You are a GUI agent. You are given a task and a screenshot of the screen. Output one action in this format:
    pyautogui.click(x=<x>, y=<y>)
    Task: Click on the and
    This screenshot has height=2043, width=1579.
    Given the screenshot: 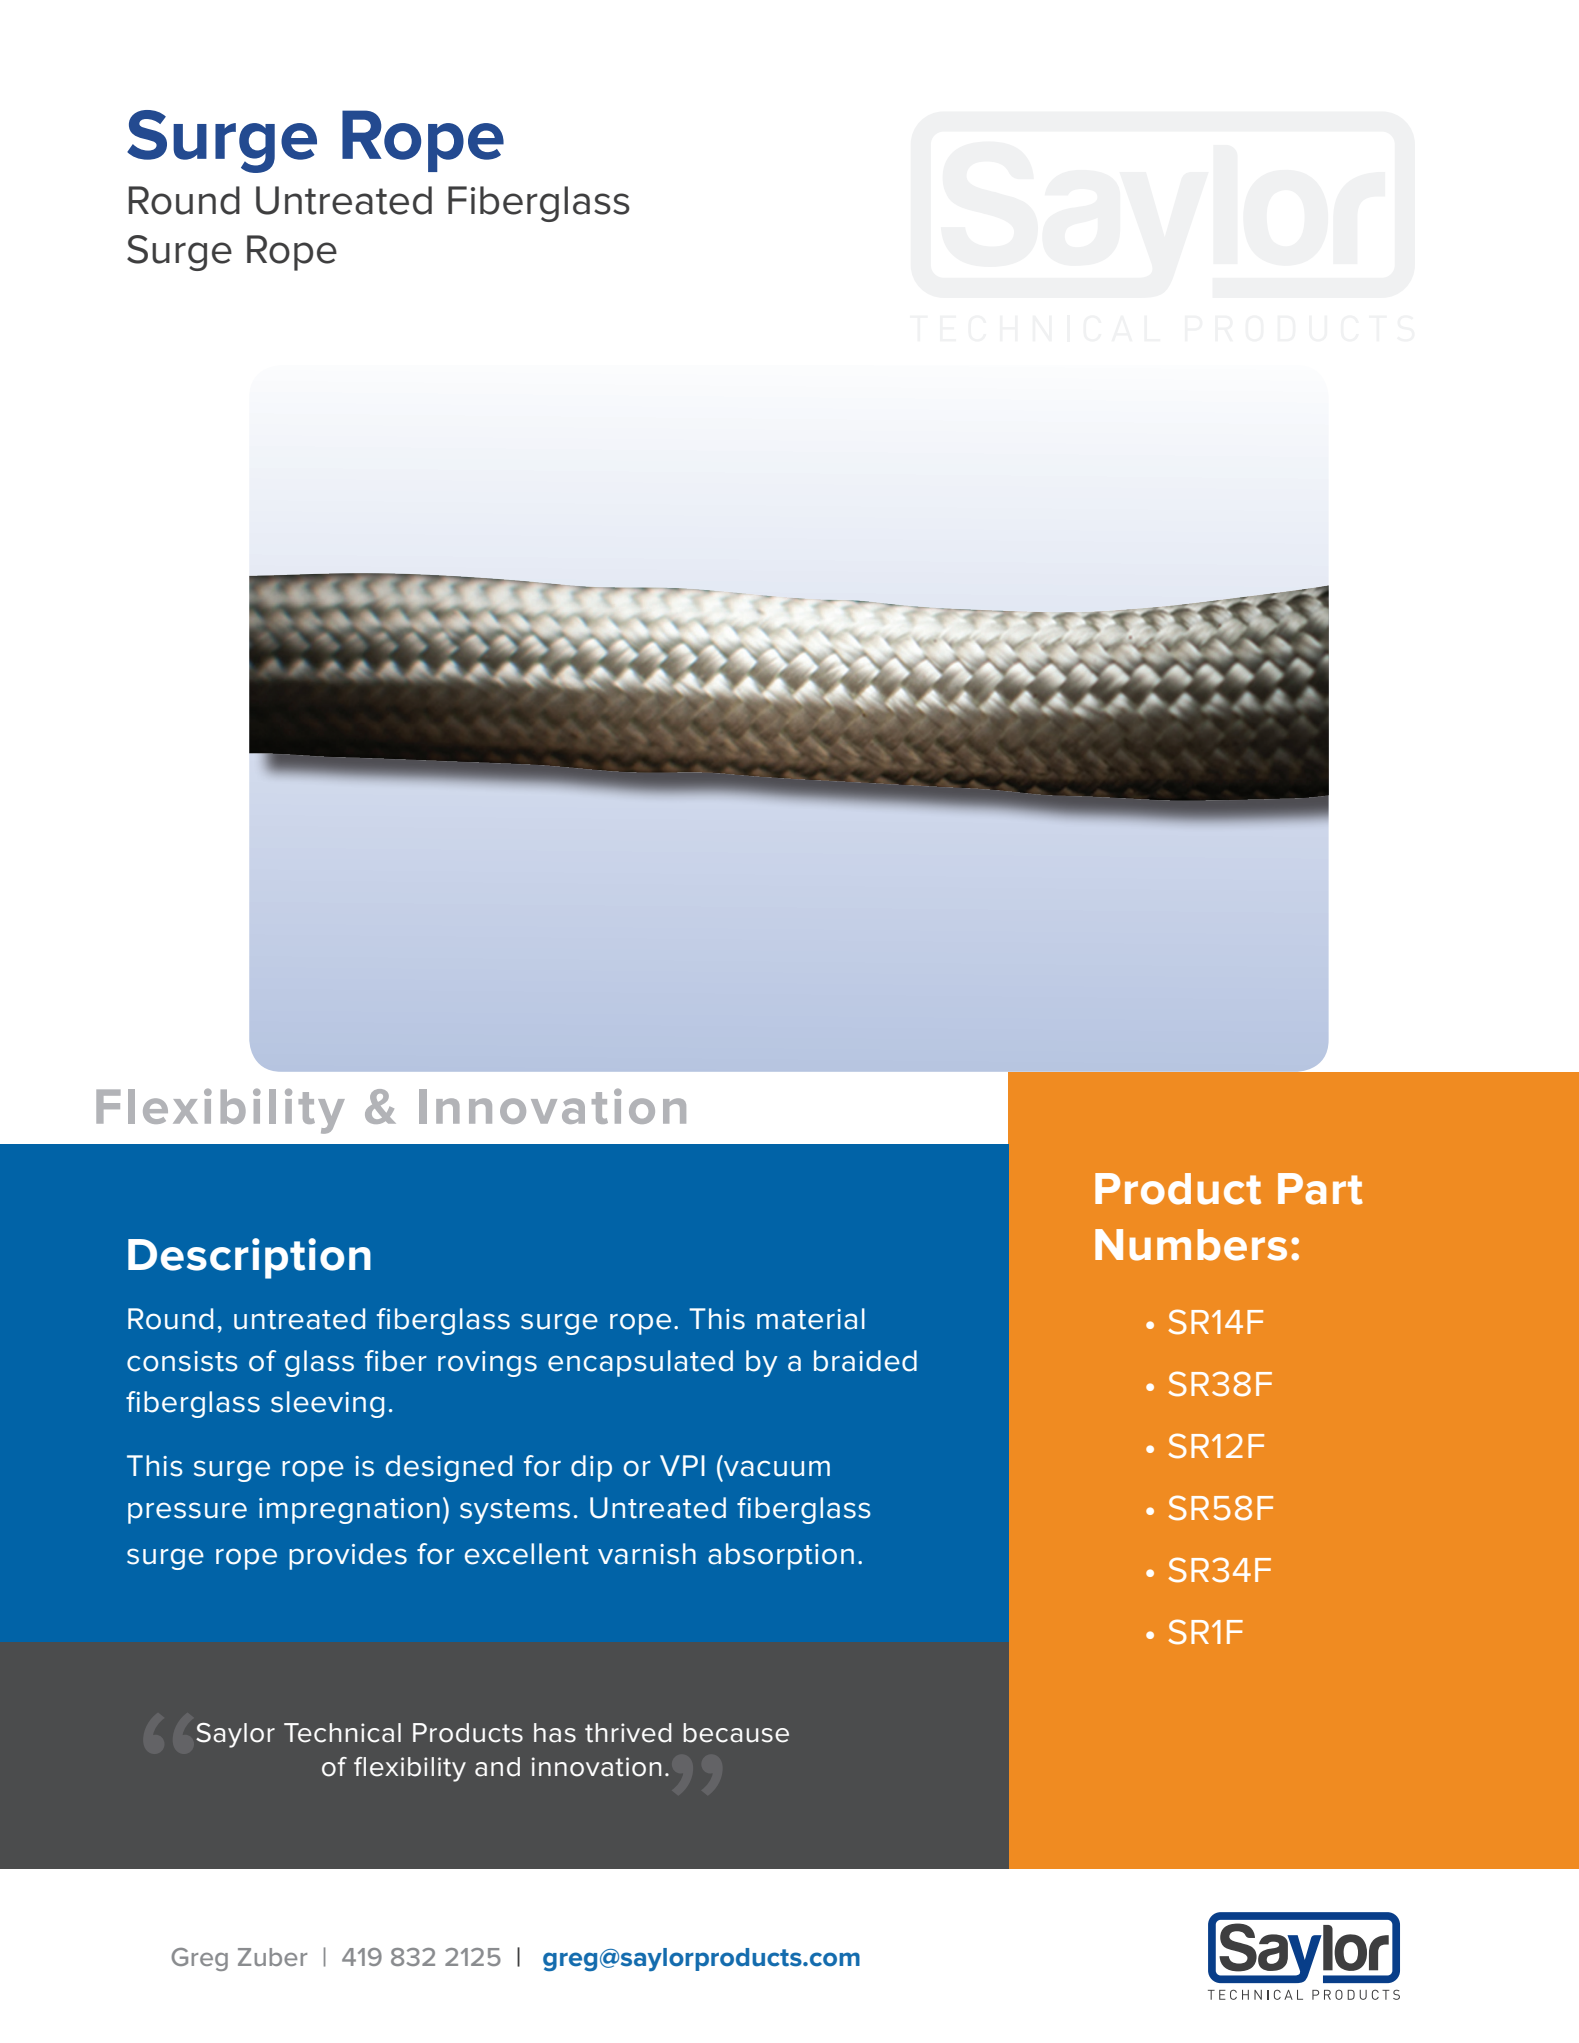 What is the action you would take?
    pyautogui.click(x=497, y=1767)
